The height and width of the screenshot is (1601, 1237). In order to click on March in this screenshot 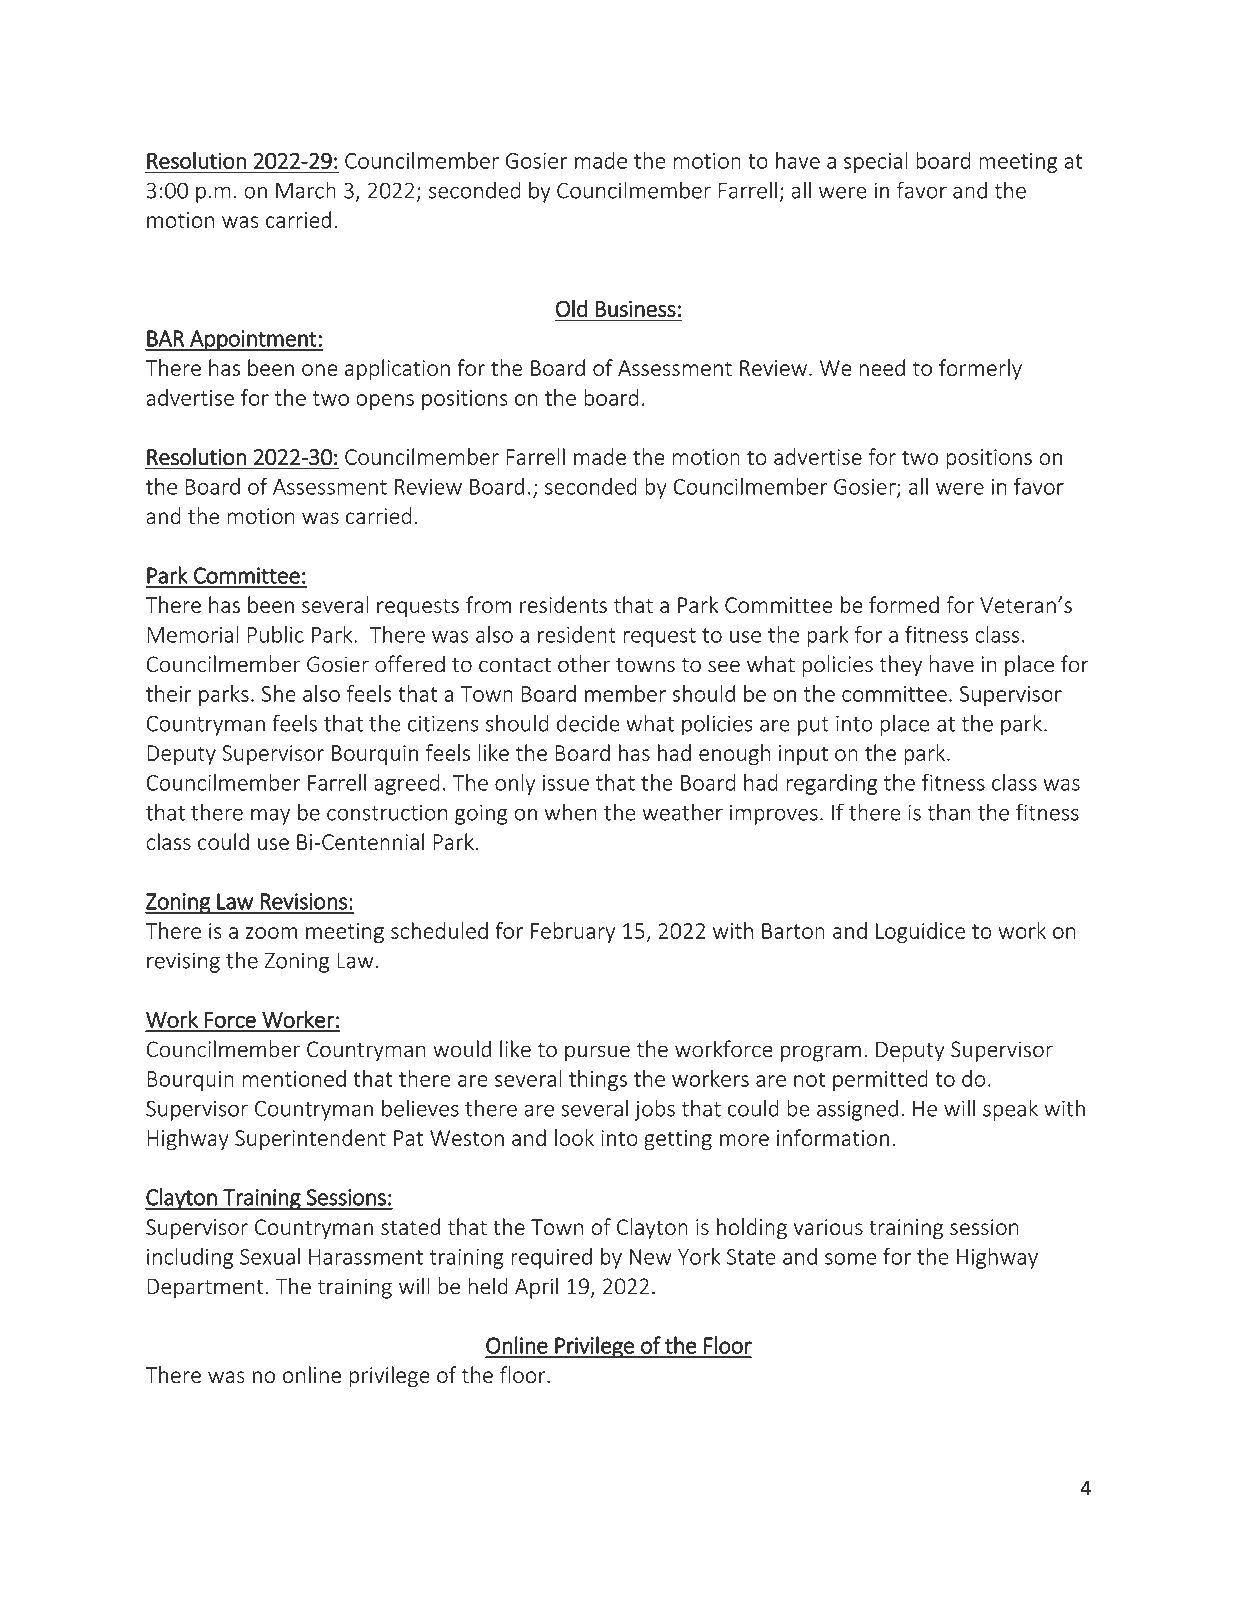, I will do `click(306, 190)`.
